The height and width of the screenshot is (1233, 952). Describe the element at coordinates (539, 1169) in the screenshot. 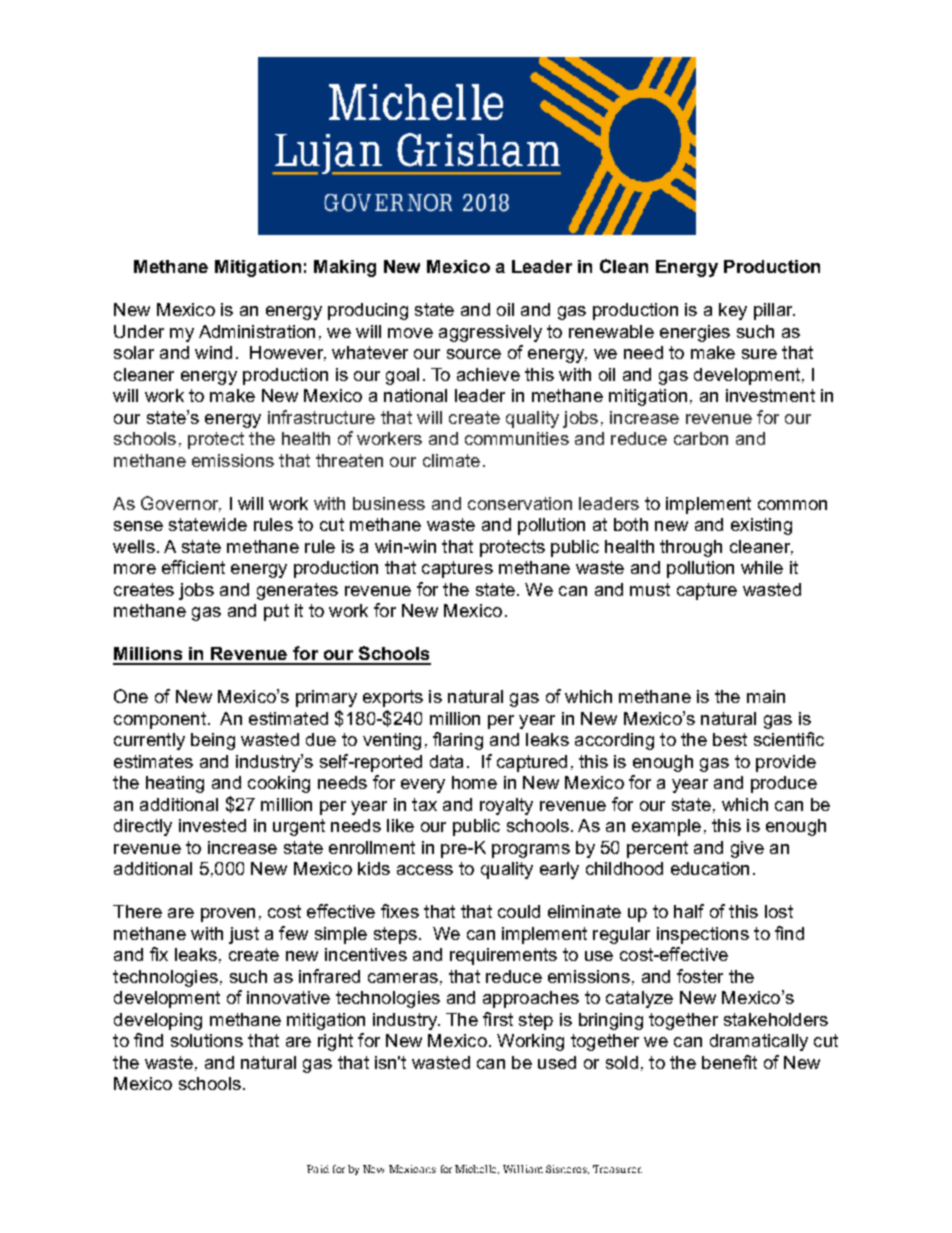

I see `Deborah` at that location.
